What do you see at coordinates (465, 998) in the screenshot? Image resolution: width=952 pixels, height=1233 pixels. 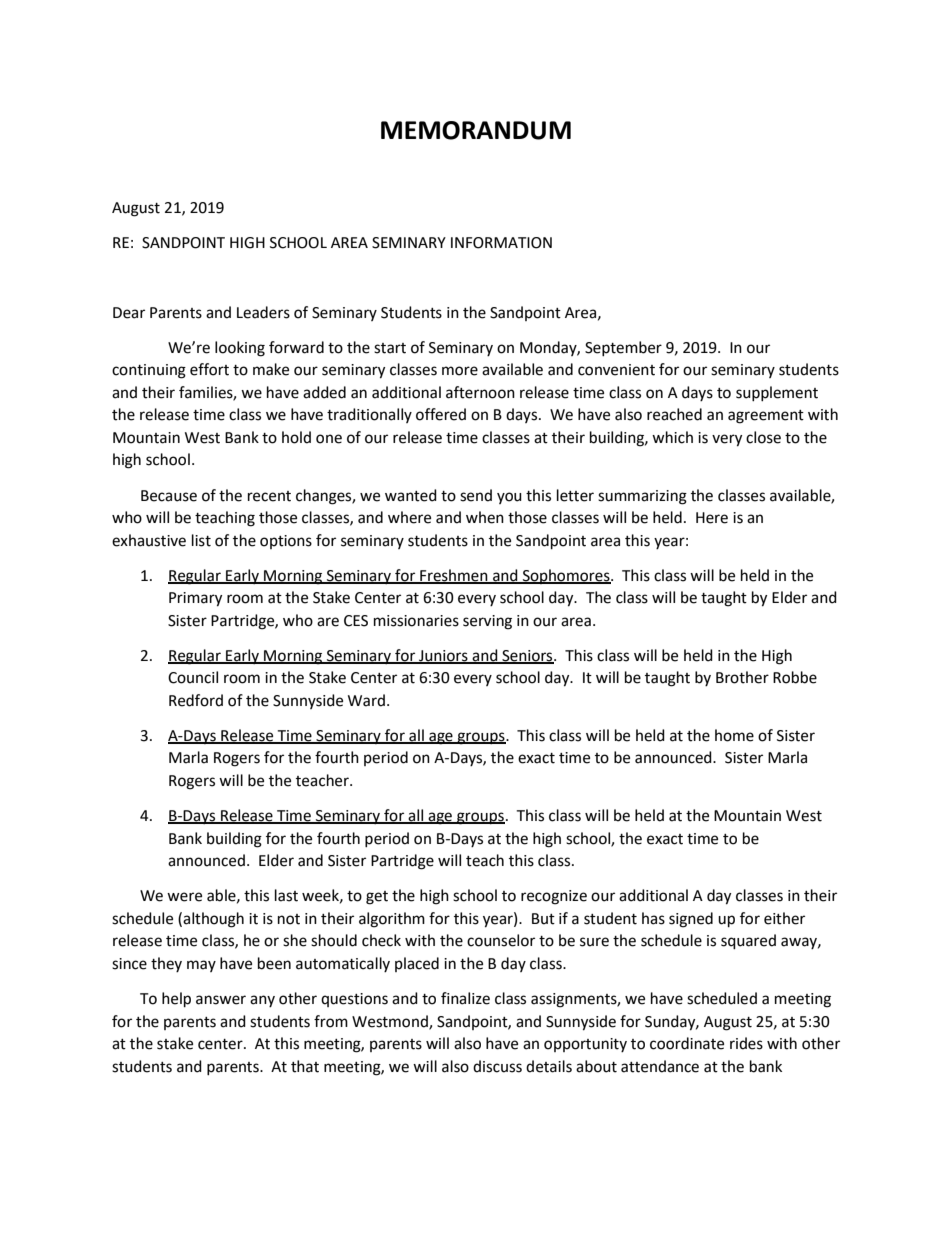 I see `finalize` at bounding box center [465, 998].
